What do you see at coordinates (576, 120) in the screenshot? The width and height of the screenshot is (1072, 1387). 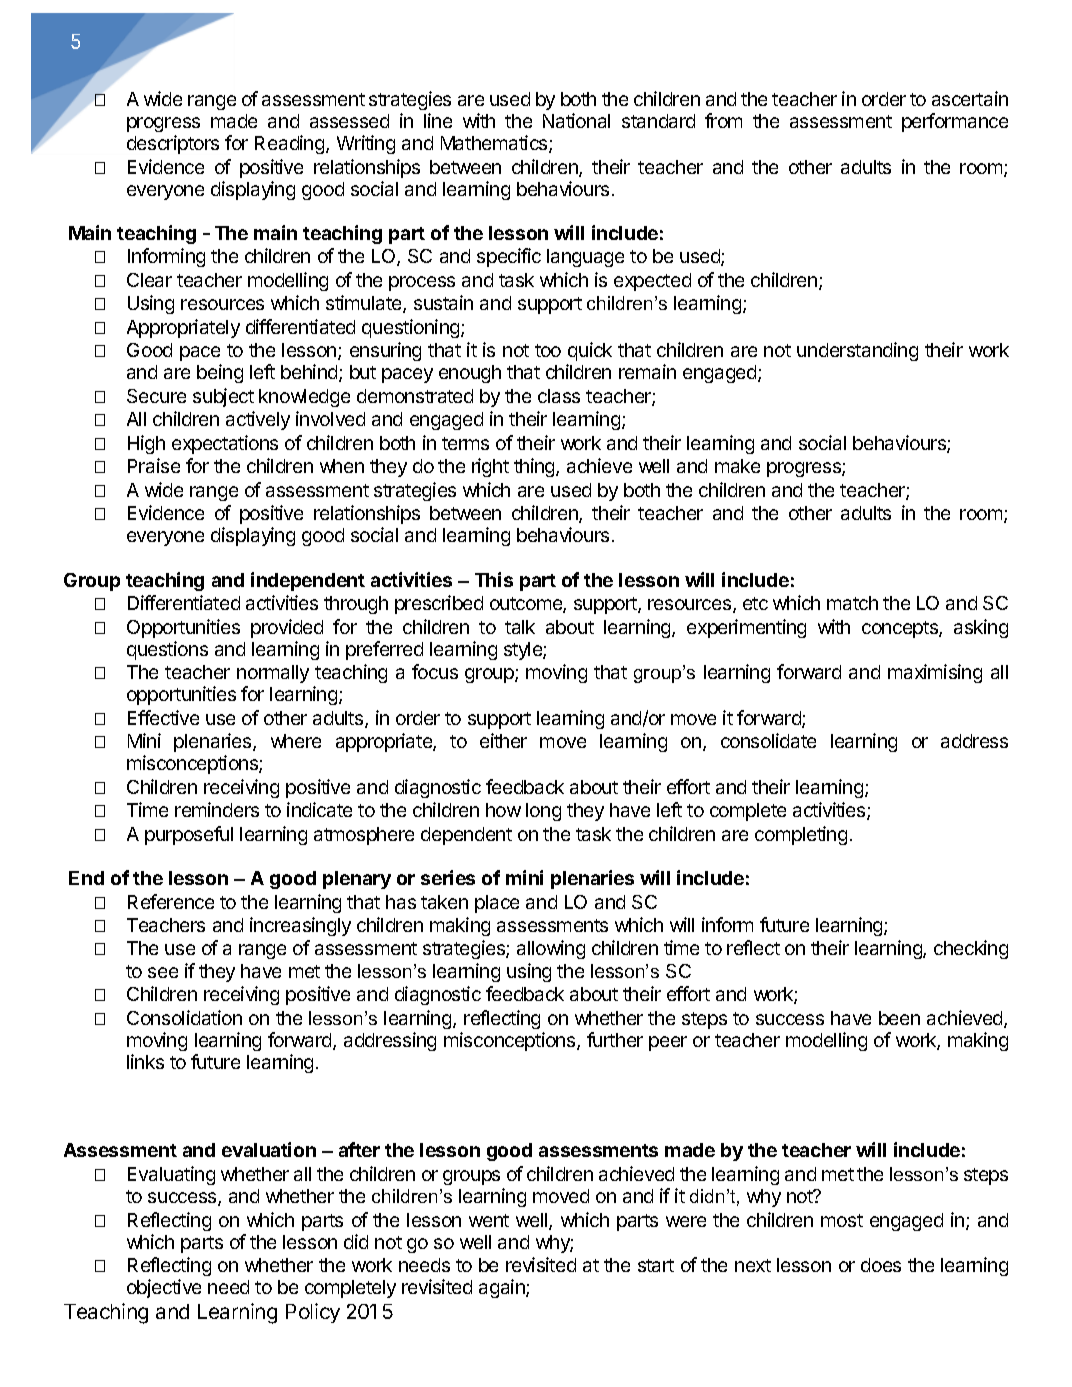 I see `National` at bounding box center [576, 120].
